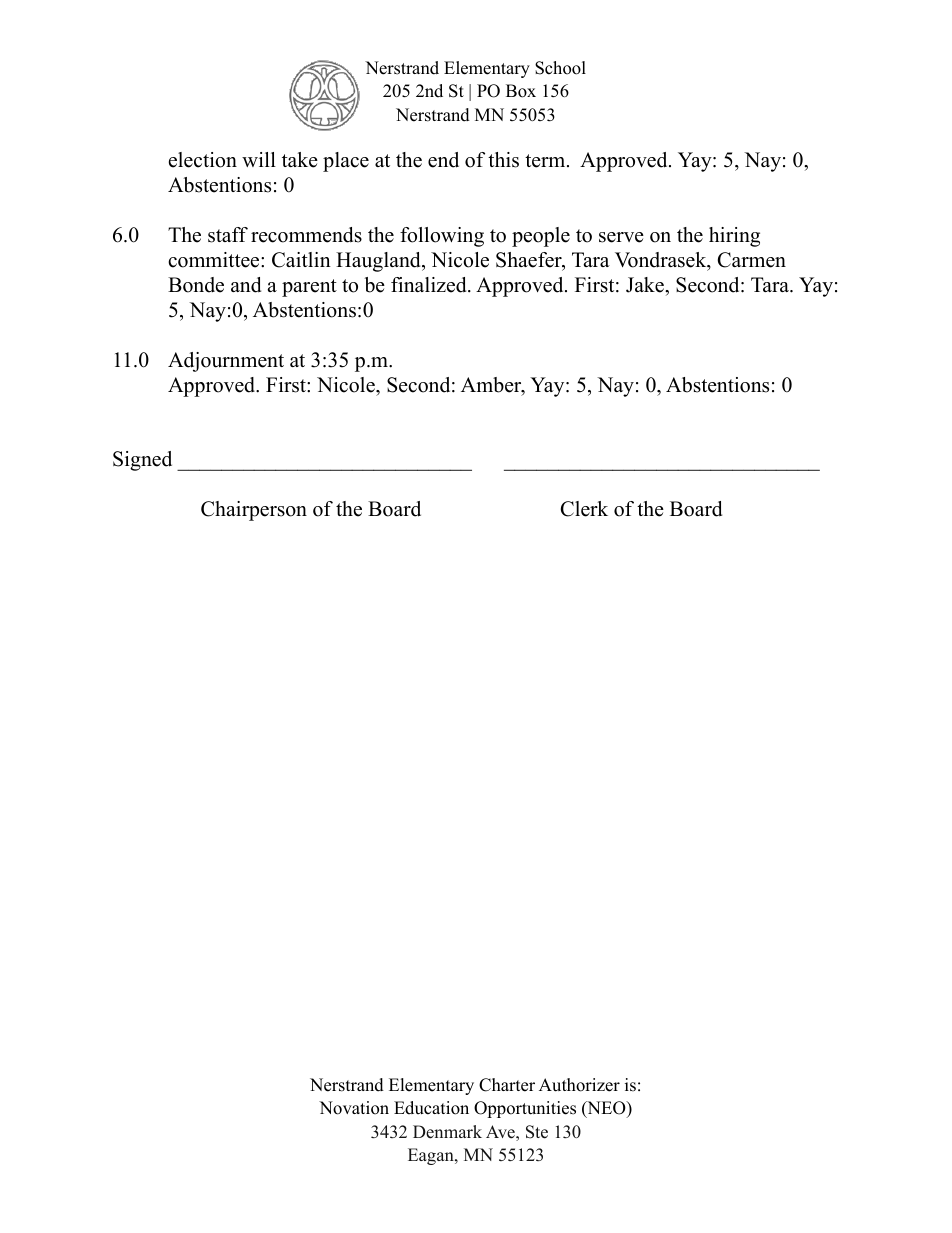 The height and width of the document is (1233, 952). What do you see at coordinates (525, 1109) in the document?
I see `Opportunities` at bounding box center [525, 1109].
